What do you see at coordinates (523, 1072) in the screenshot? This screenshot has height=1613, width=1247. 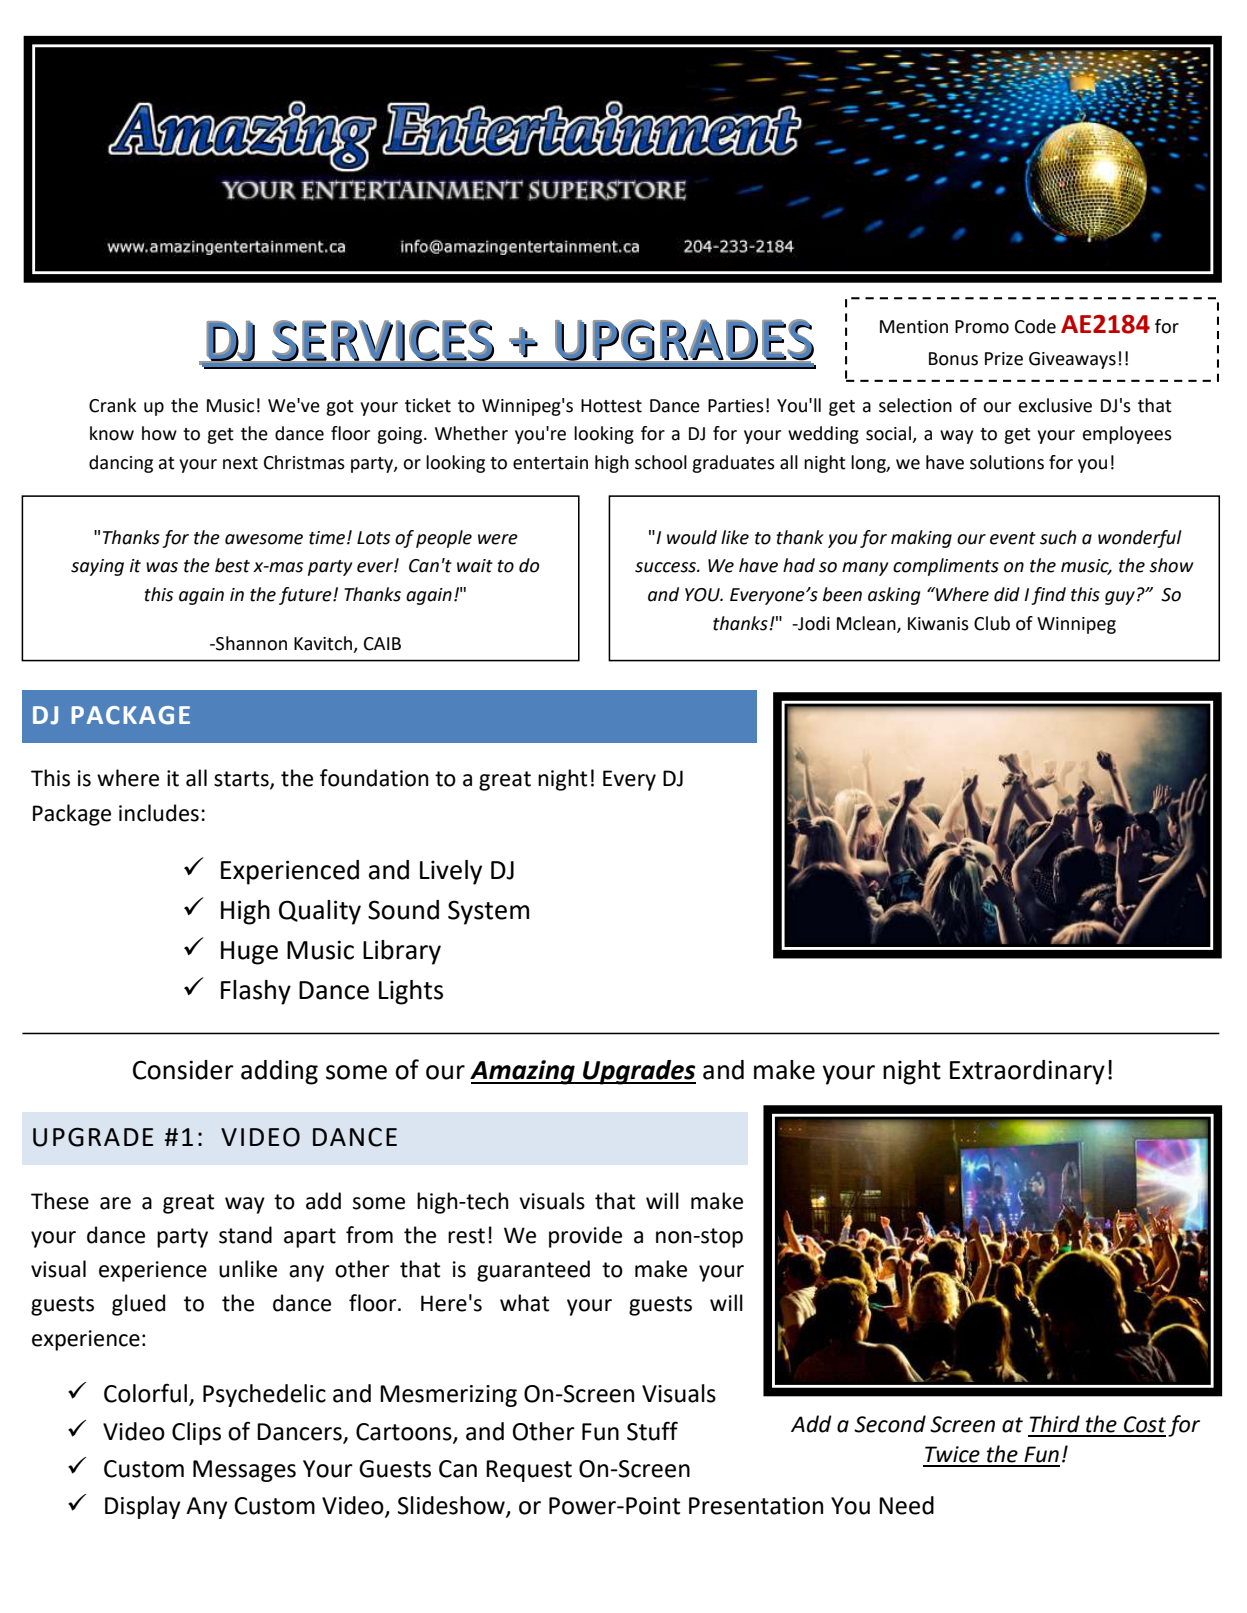 I see `Amazing` at bounding box center [523, 1072].
